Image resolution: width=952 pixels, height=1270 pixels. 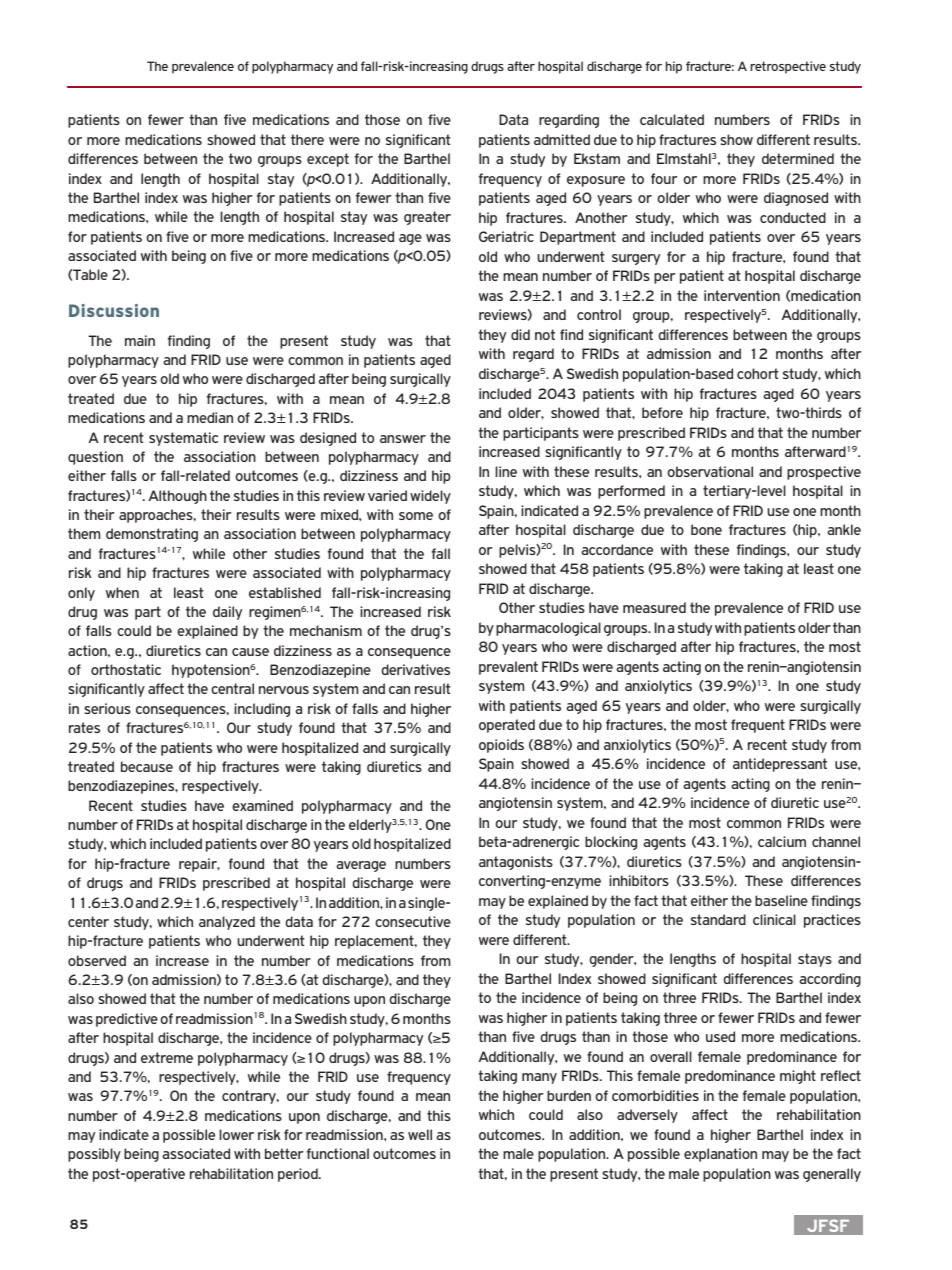 What do you see at coordinates (562, 139) in the image?
I see `admitted` at bounding box center [562, 139].
